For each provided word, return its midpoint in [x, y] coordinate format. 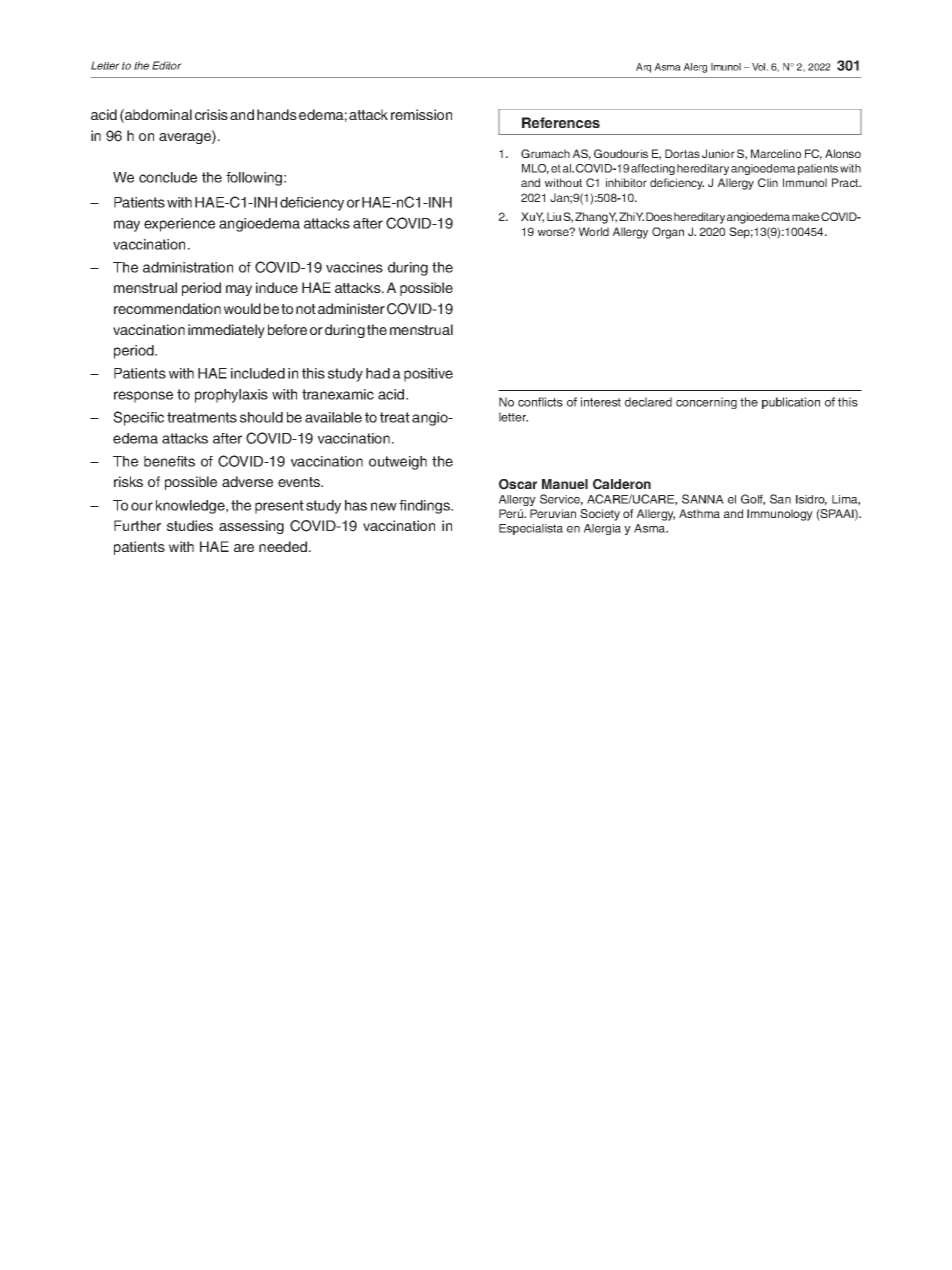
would [242, 308]
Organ [668, 233]
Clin [768, 182]
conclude [168, 177]
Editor [167, 65]
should [261, 417]
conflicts [540, 402]
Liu [554, 216]
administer [351, 308]
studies [190, 525]
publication [791, 403]
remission [421, 114]
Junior [718, 153]
